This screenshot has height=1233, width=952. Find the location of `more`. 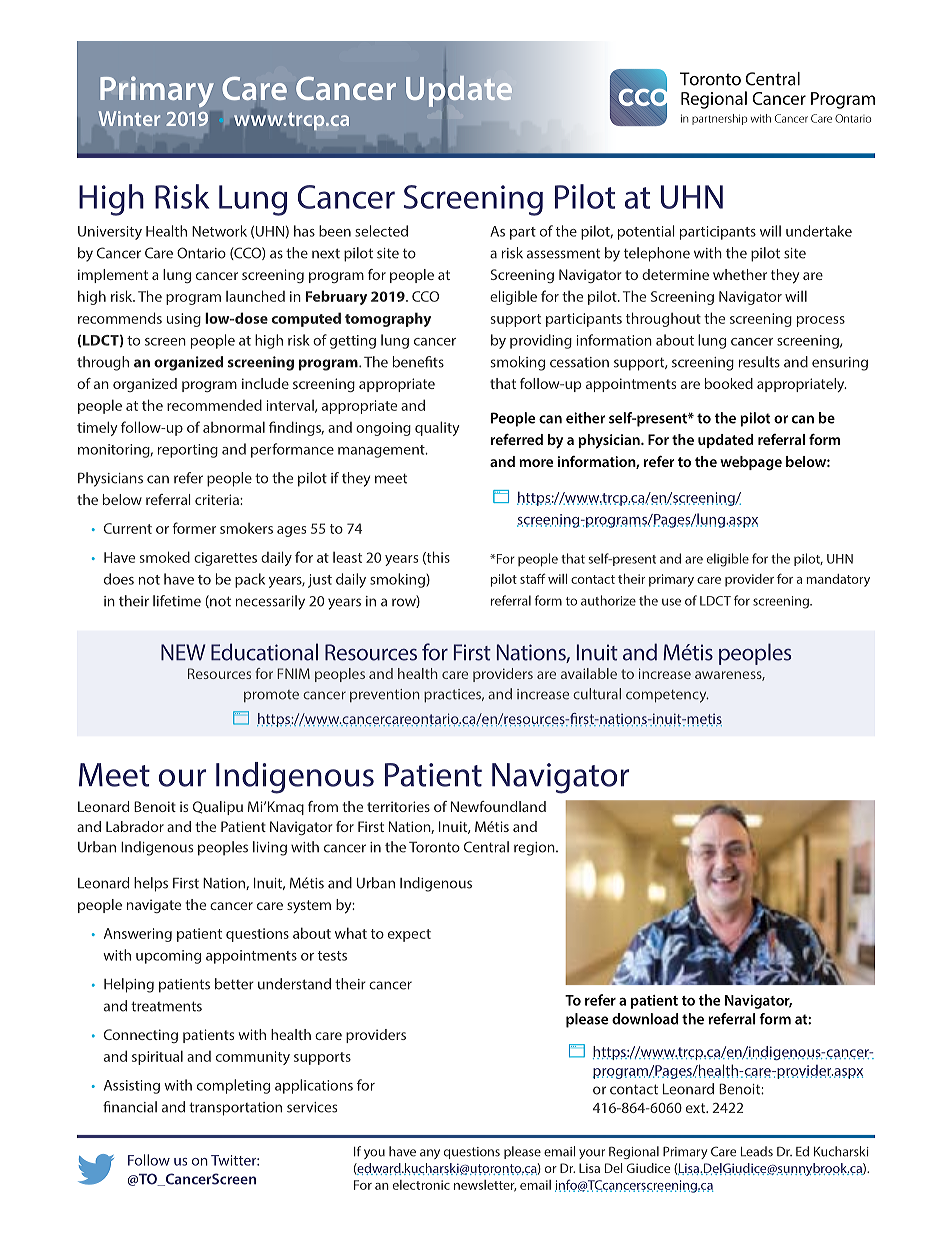

more is located at coordinates (536, 463).
